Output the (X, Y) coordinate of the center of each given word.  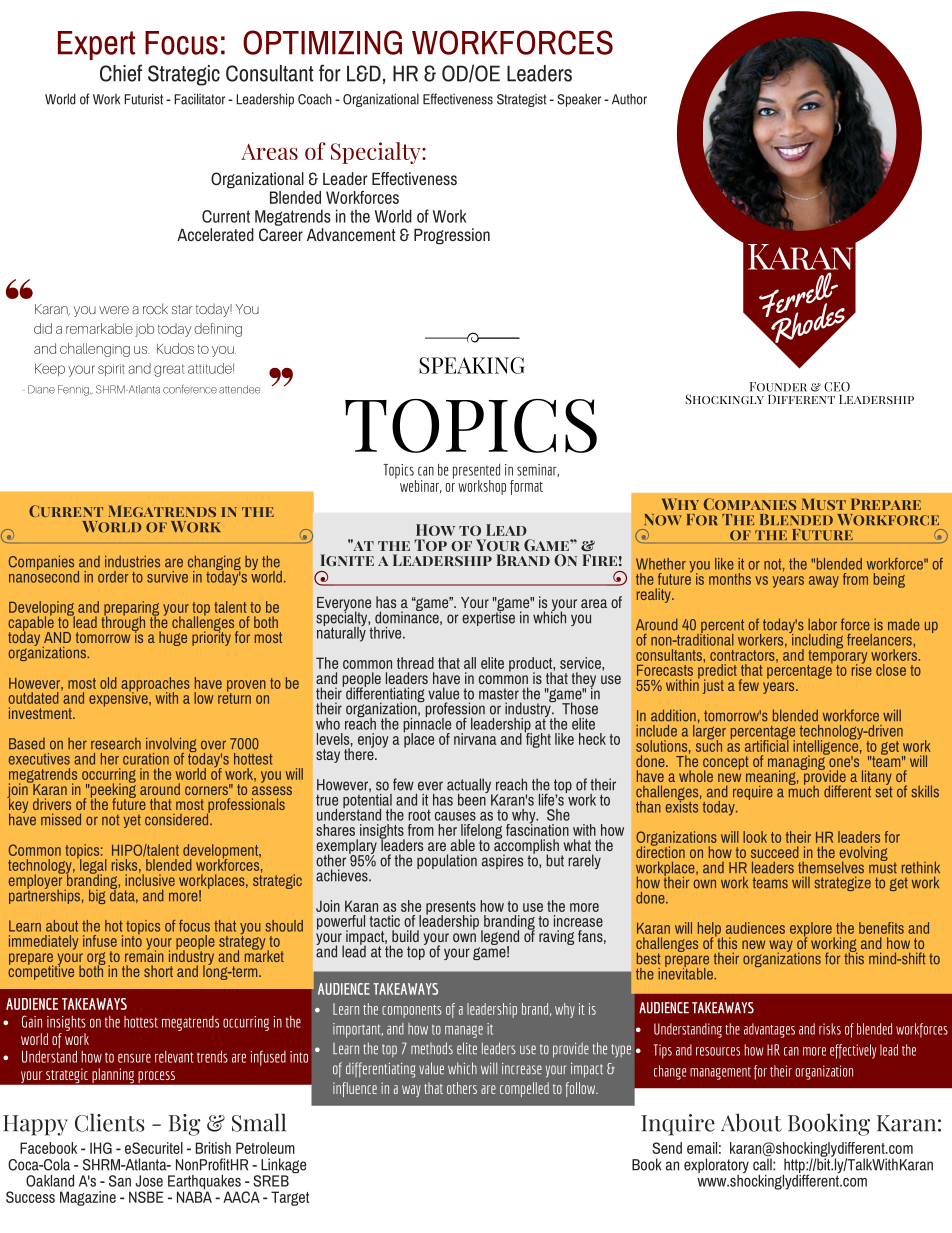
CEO (837, 387)
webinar (421, 487)
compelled (524, 1089)
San (120, 1181)
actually (470, 787)
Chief (121, 73)
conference (190, 389)
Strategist (521, 100)
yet (132, 821)
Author (629, 99)
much (804, 790)
